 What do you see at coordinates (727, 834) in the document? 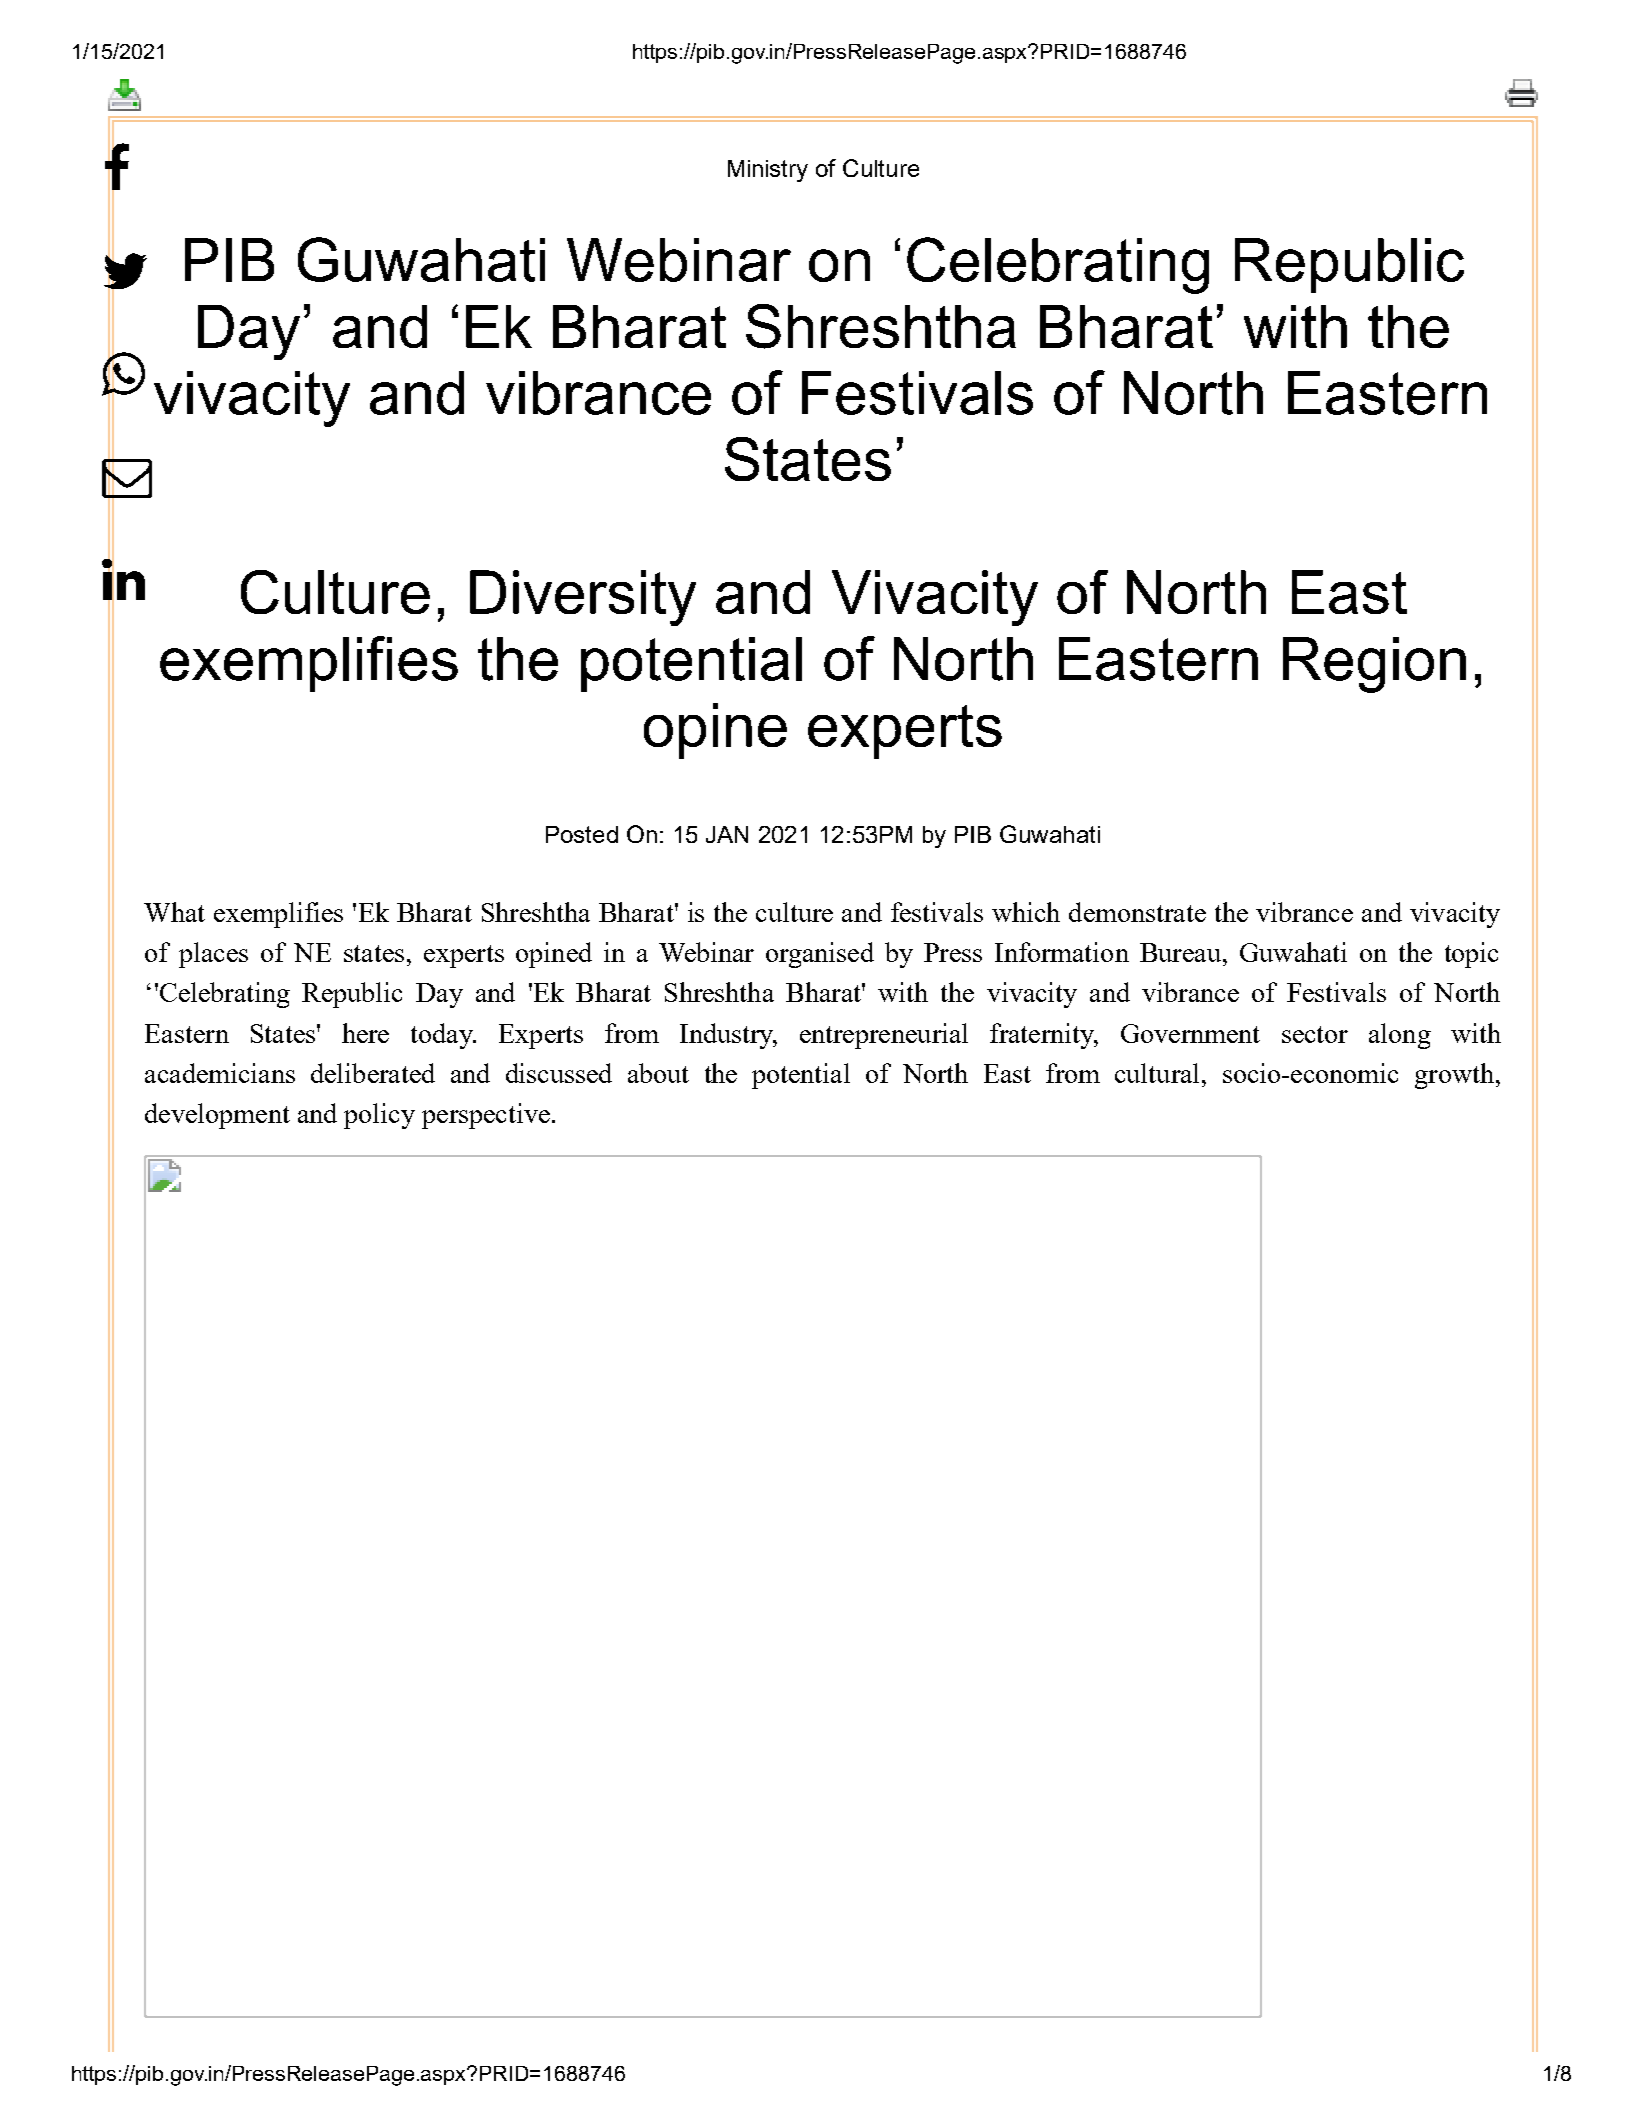
I see `JAN` at bounding box center [727, 834].
